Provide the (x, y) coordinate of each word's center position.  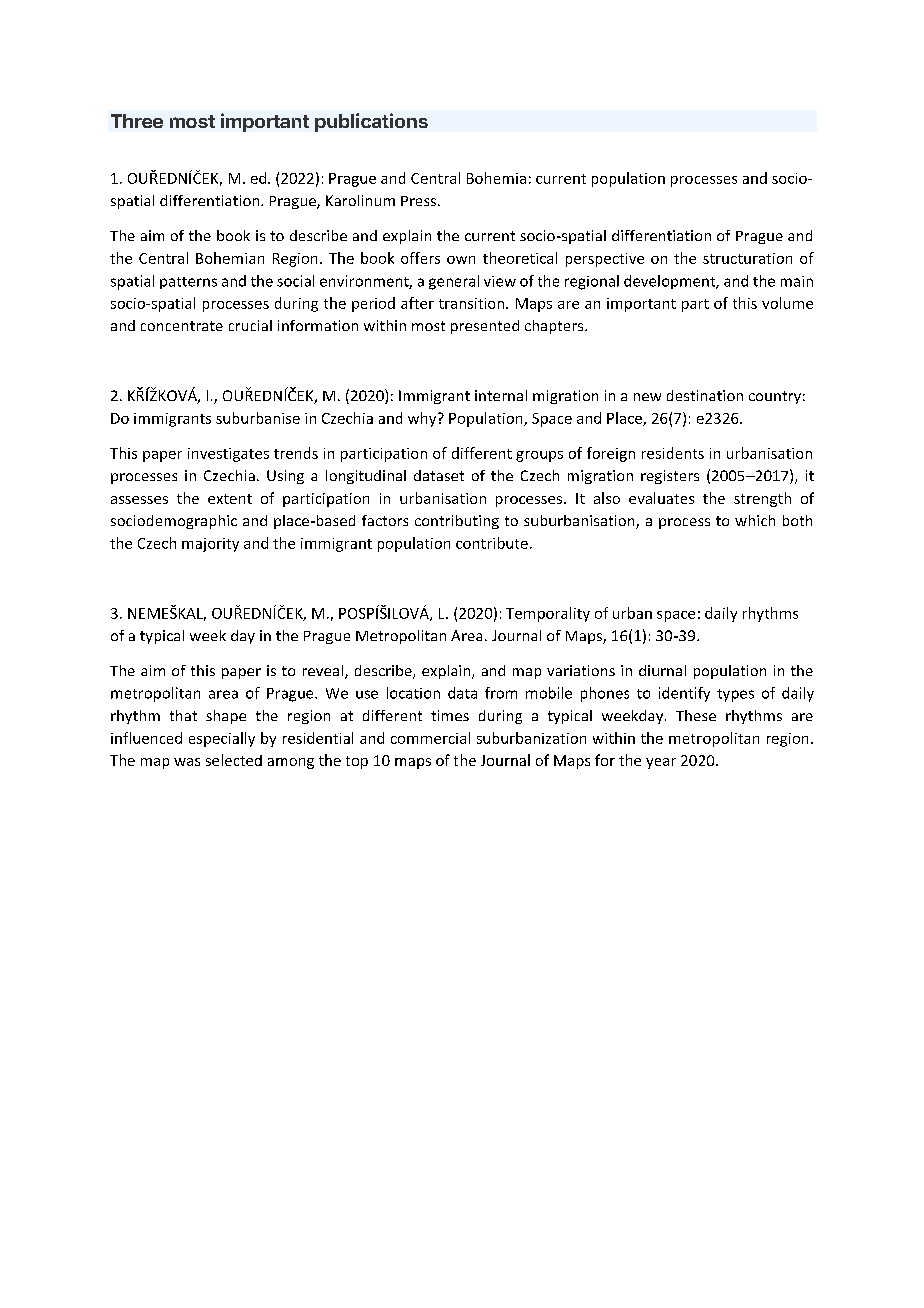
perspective (605, 260)
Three (137, 121)
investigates (228, 455)
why (423, 419)
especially (222, 739)
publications (371, 122)
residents (673, 453)
